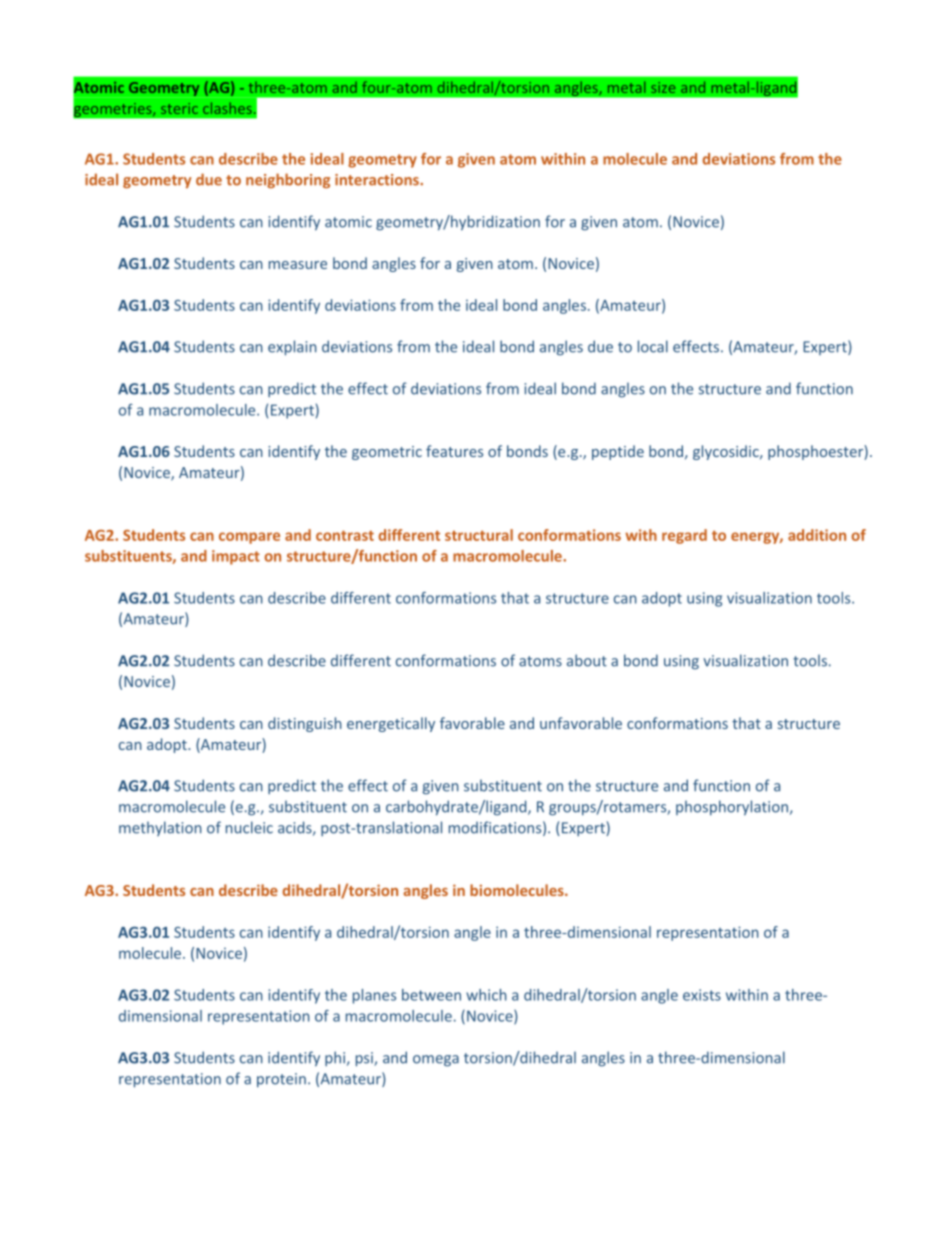 Image resolution: width=952 pixels, height=1233 pixels. Describe the element at coordinates (281, 1080) in the screenshot. I see `protein` at that location.
